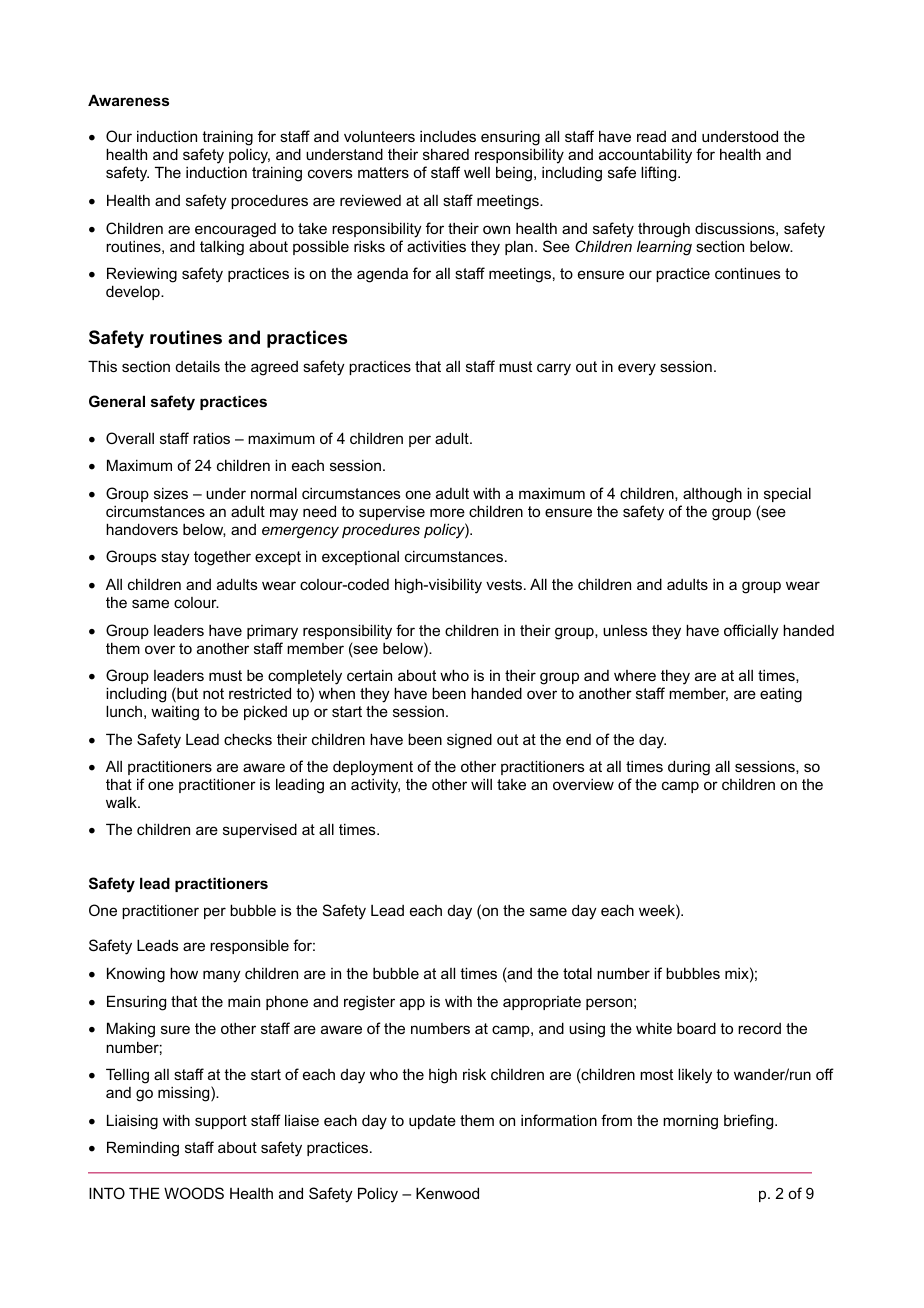 The width and height of the screenshot is (924, 1308). I want to click on encouraged, so click(235, 230).
